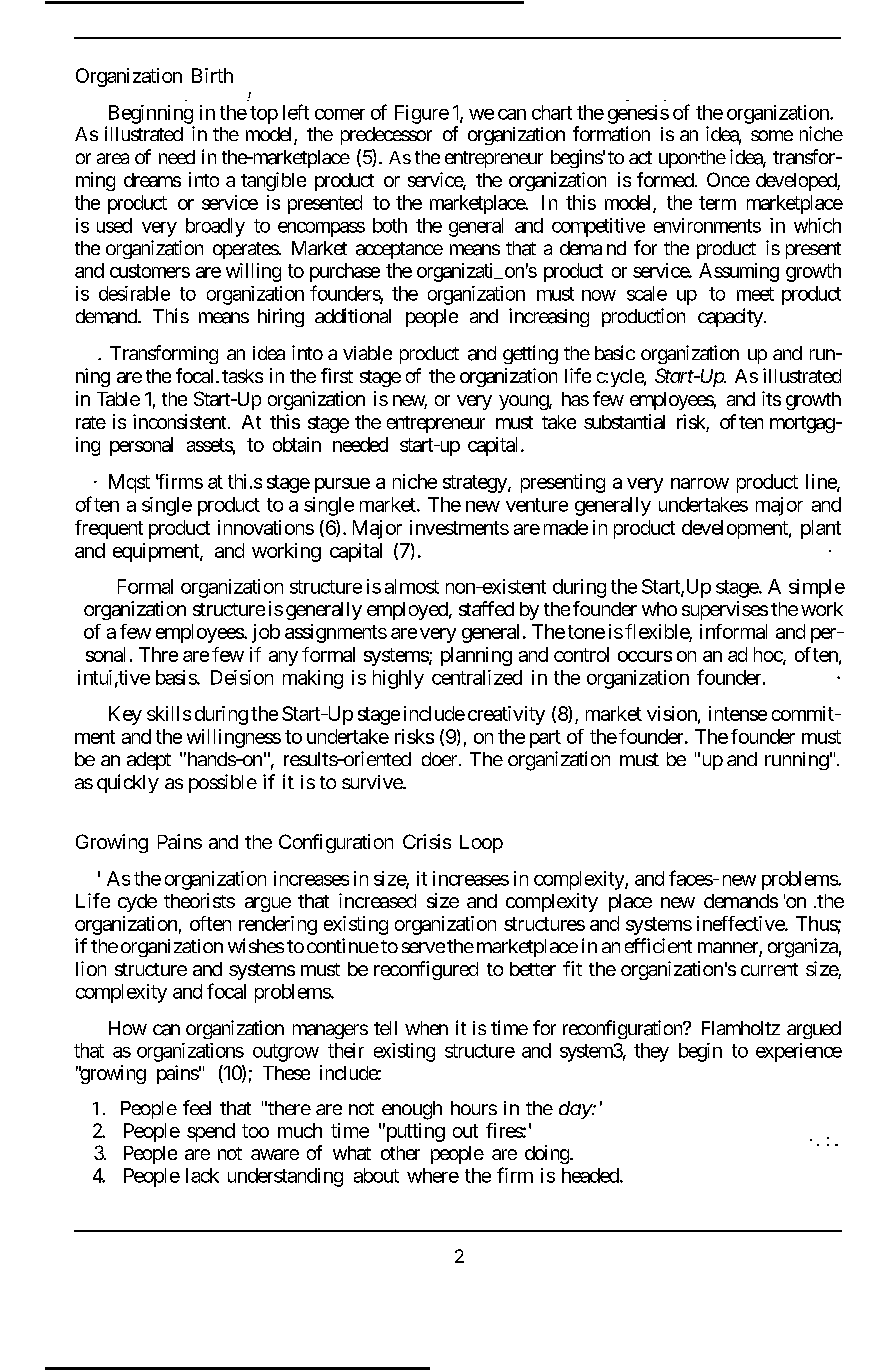  I want to click on Birth, so click(212, 75).
